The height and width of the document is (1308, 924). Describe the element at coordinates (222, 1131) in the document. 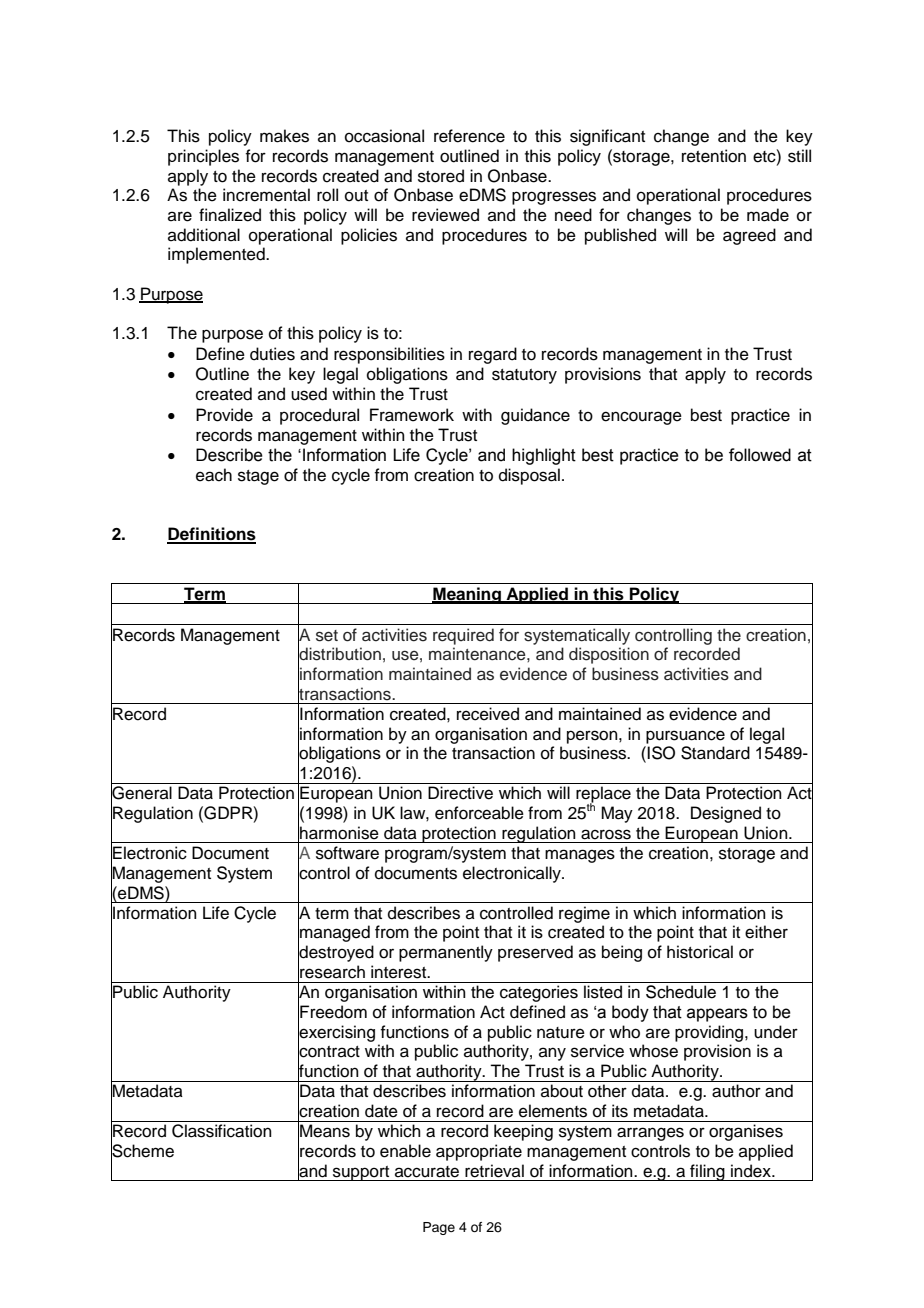

I see `Classification` at that location.
